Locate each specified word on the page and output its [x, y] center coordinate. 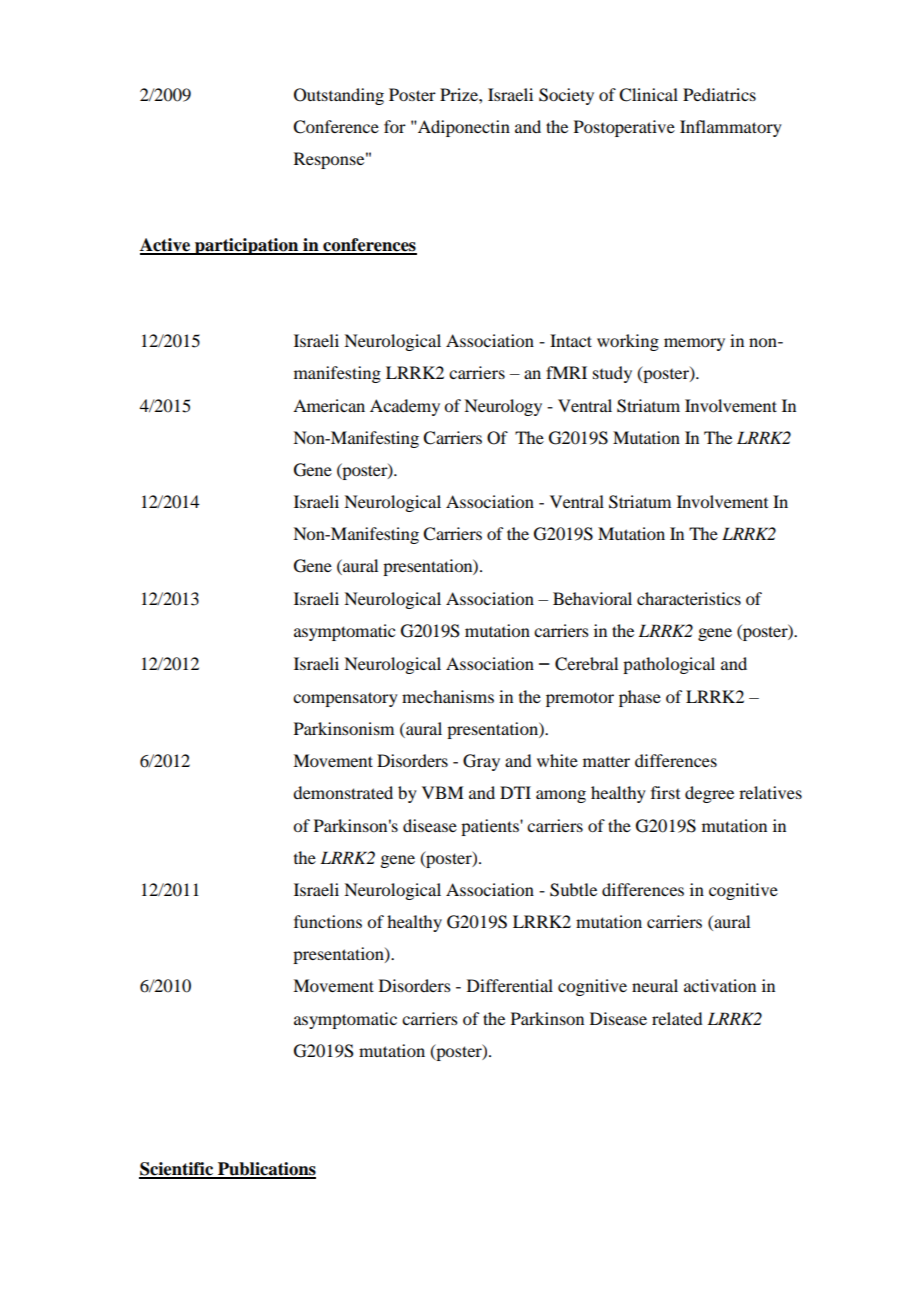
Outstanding [339, 96]
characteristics [689, 598]
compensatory [345, 699]
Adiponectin [463, 128]
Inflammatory [731, 128]
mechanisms [448, 696]
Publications [266, 1170]
